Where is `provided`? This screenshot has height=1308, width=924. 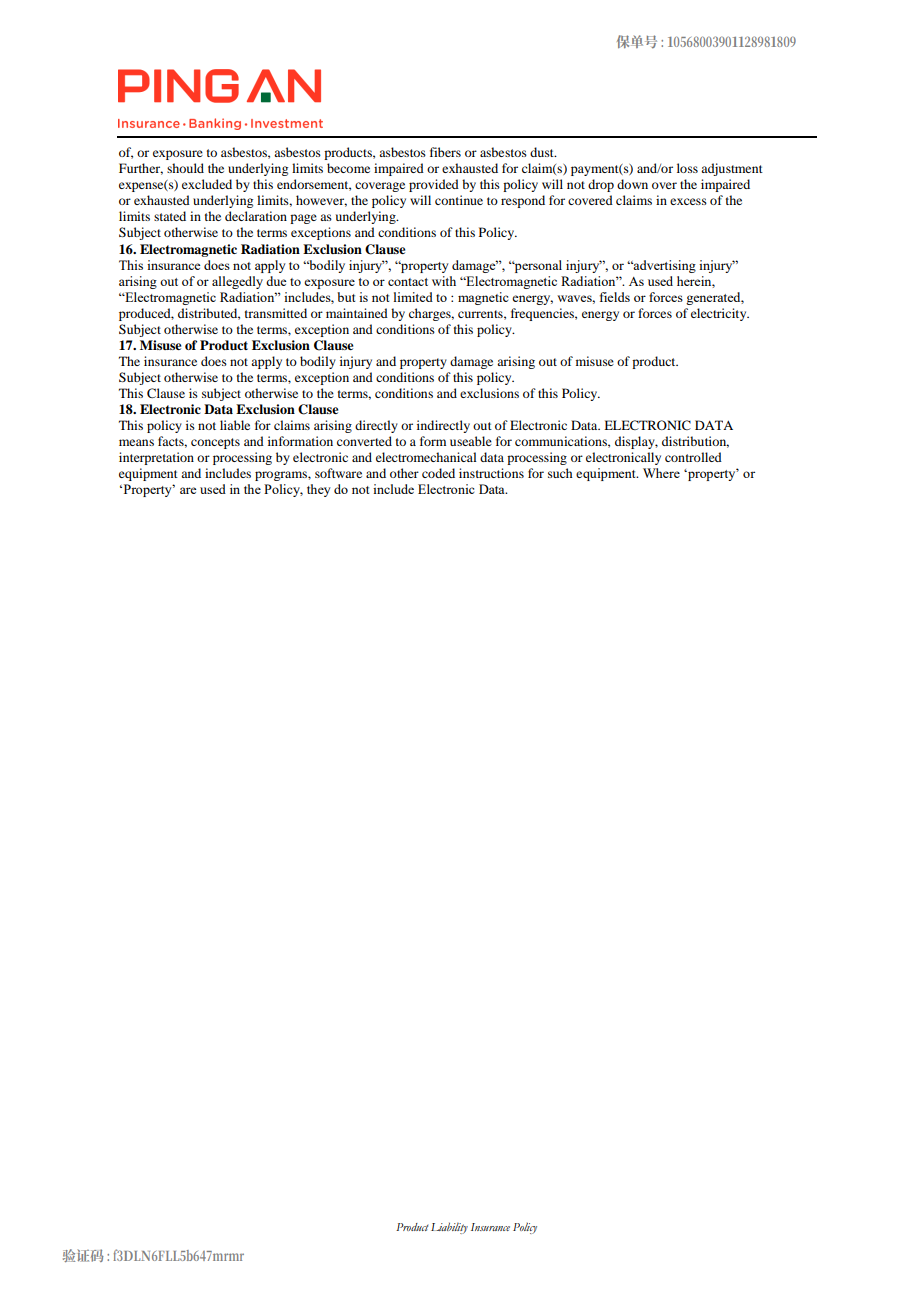
provided is located at coordinates (434, 185).
